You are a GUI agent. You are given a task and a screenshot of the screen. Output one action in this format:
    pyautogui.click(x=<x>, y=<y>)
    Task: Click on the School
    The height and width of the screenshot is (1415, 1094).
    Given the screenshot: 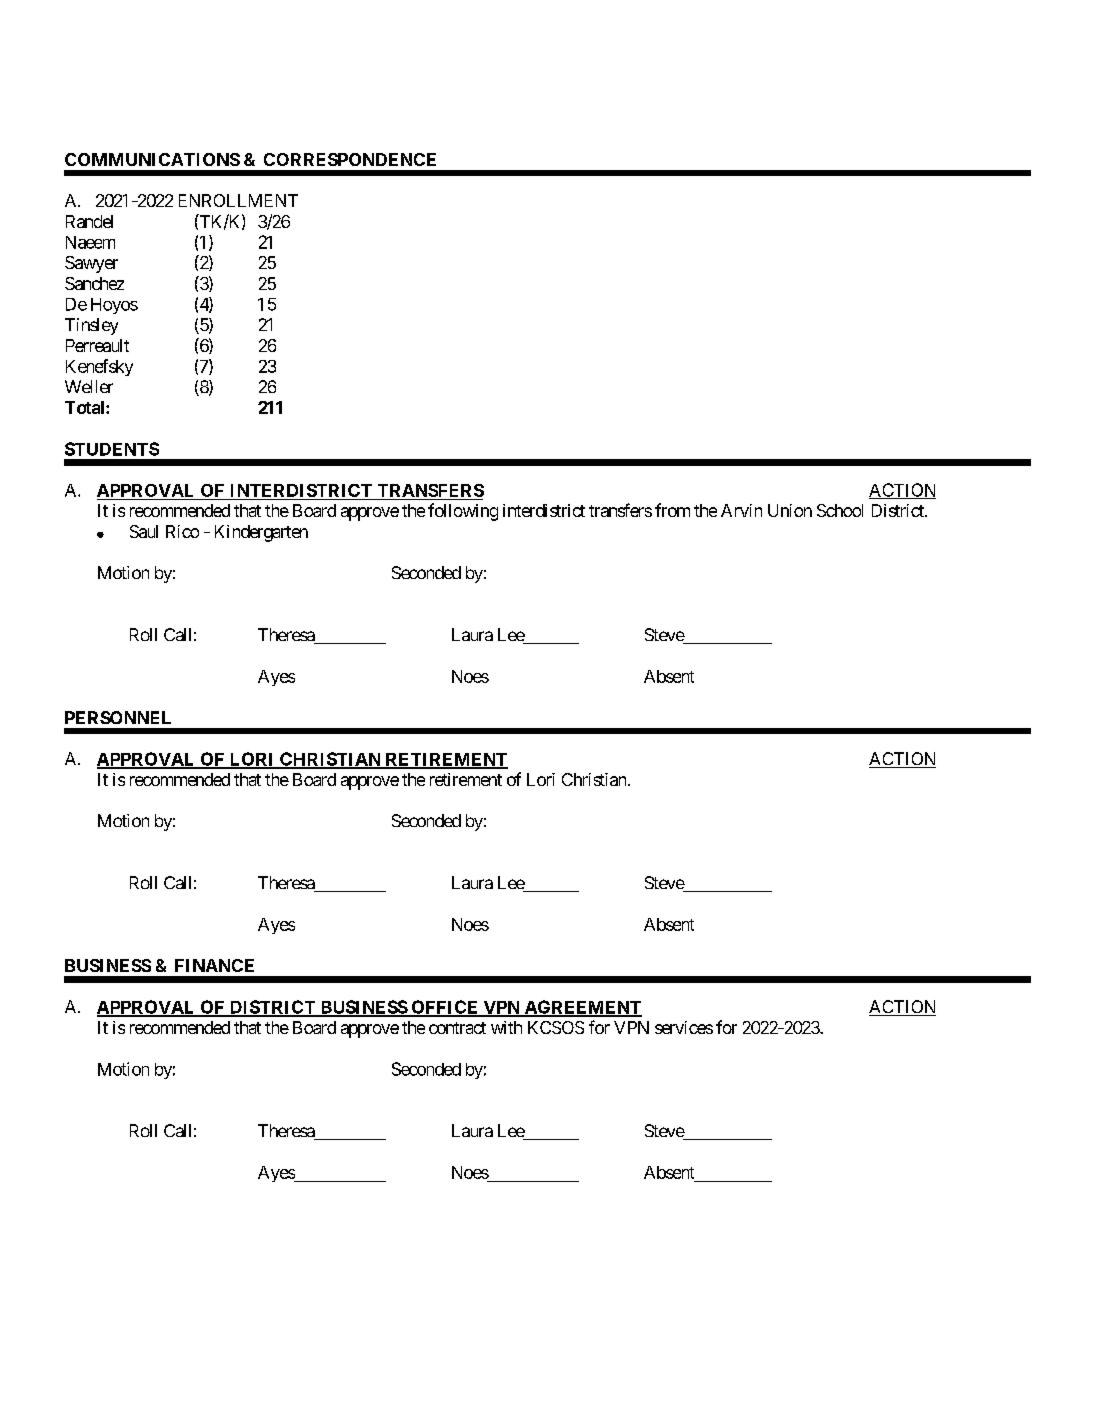 What is the action you would take?
    pyautogui.click(x=840, y=510)
